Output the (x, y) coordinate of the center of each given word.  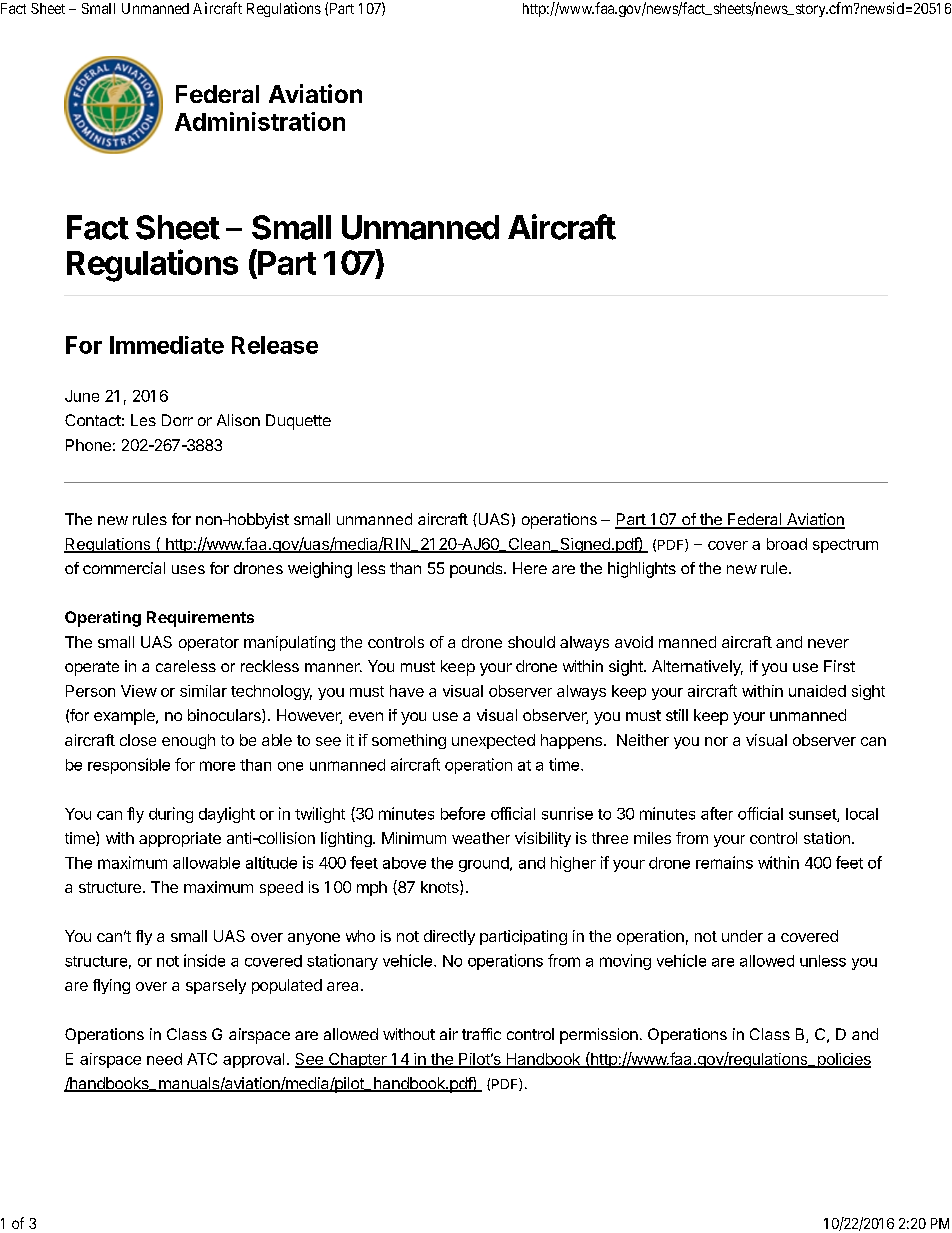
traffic (481, 1034)
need (164, 1059)
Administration (260, 121)
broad (787, 544)
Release (275, 345)
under (742, 936)
